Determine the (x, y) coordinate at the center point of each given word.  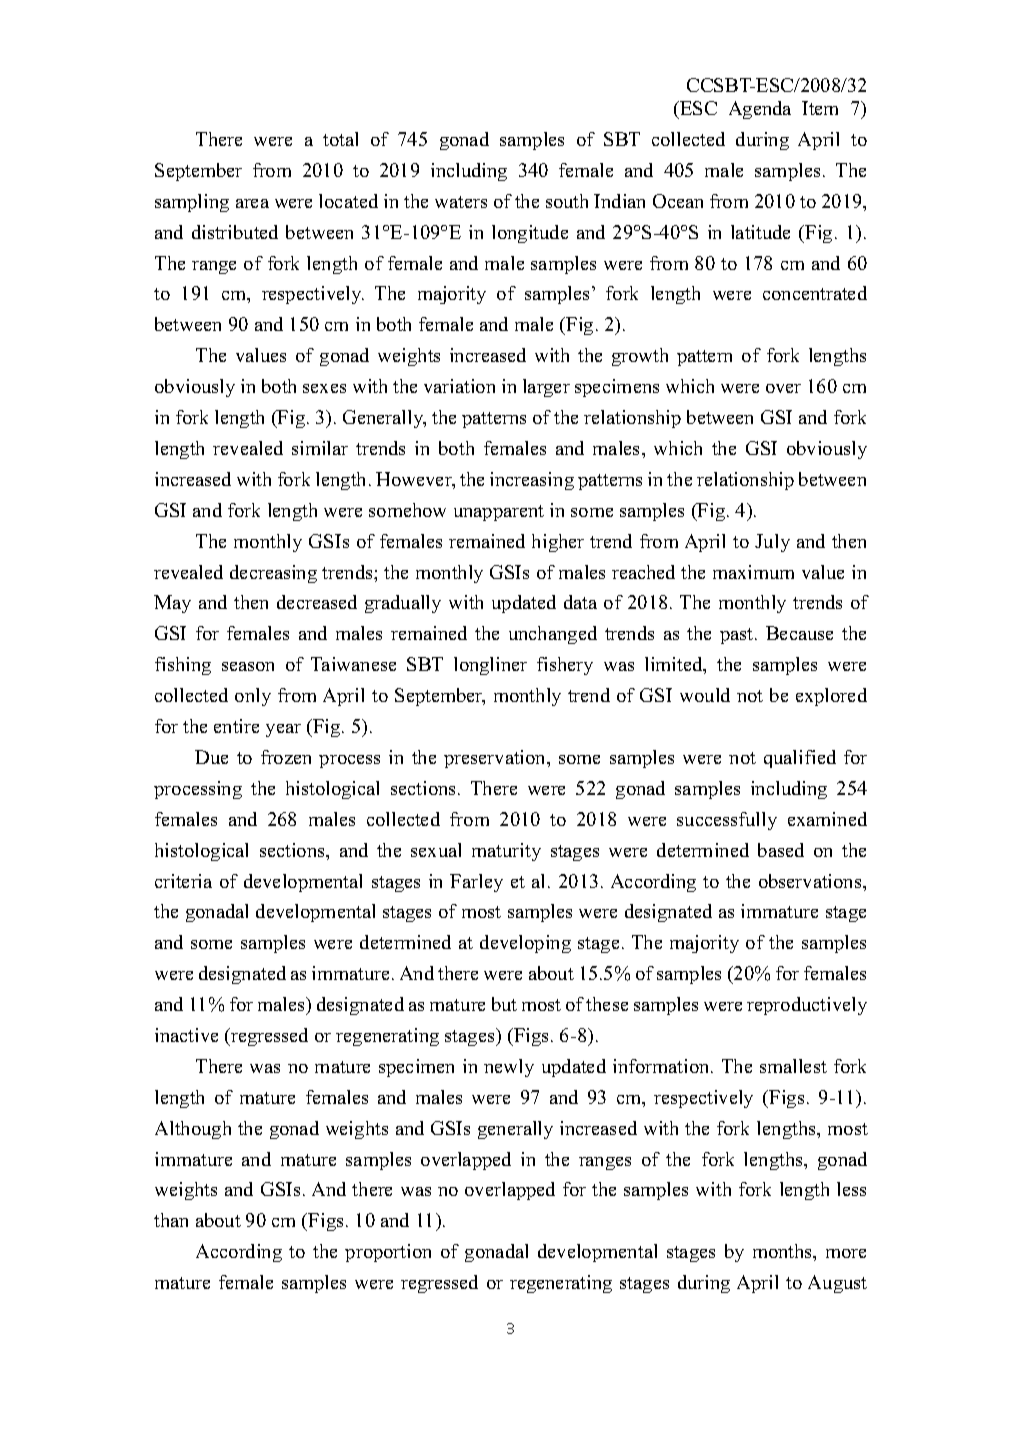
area (252, 203)
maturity (506, 852)
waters (461, 202)
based (781, 850)
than (171, 1220)
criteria (183, 881)
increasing (532, 481)
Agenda (760, 110)
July (772, 543)
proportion (388, 1253)
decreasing (273, 574)
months (784, 1252)
